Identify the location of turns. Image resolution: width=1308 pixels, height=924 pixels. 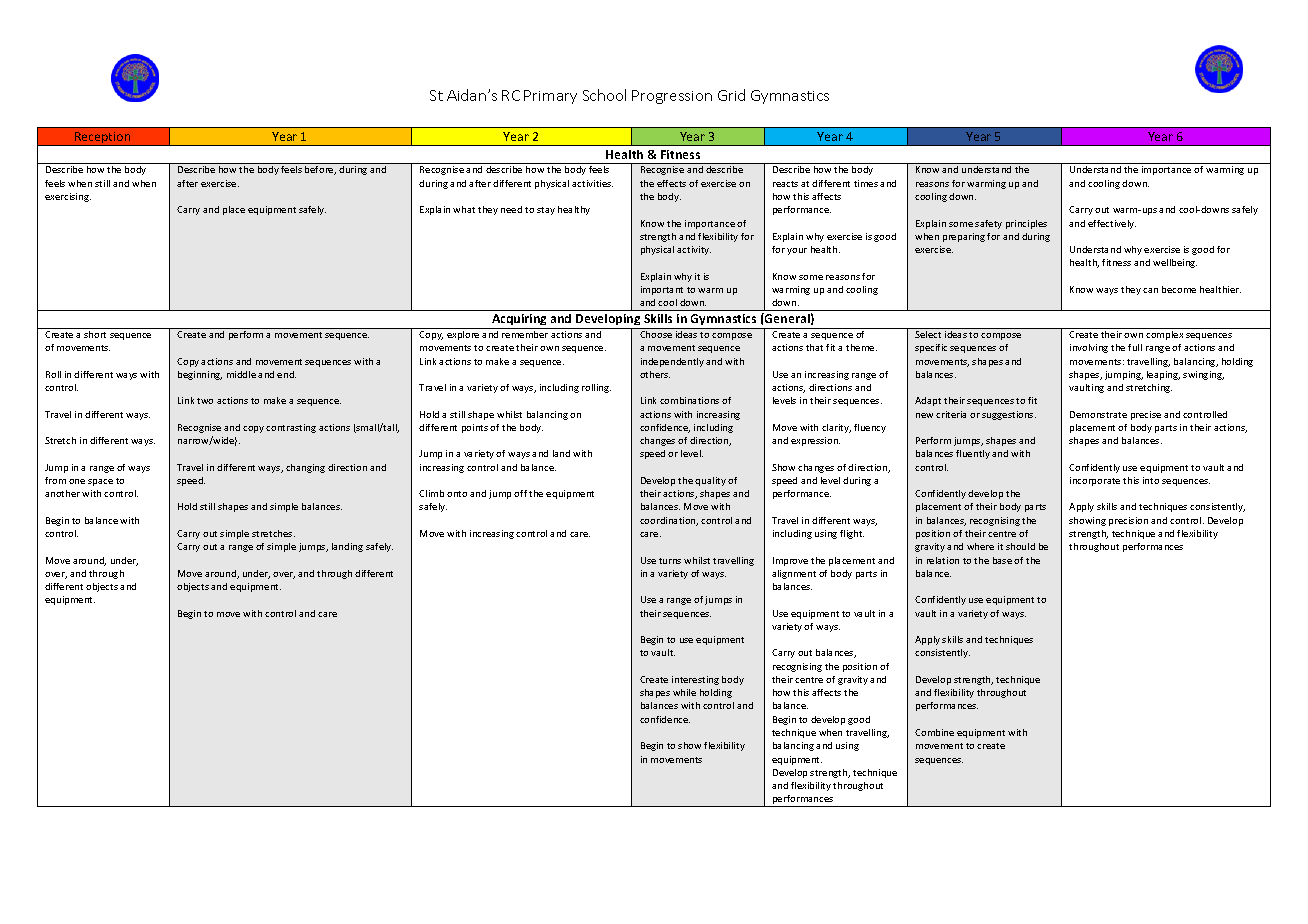
(670, 561).
